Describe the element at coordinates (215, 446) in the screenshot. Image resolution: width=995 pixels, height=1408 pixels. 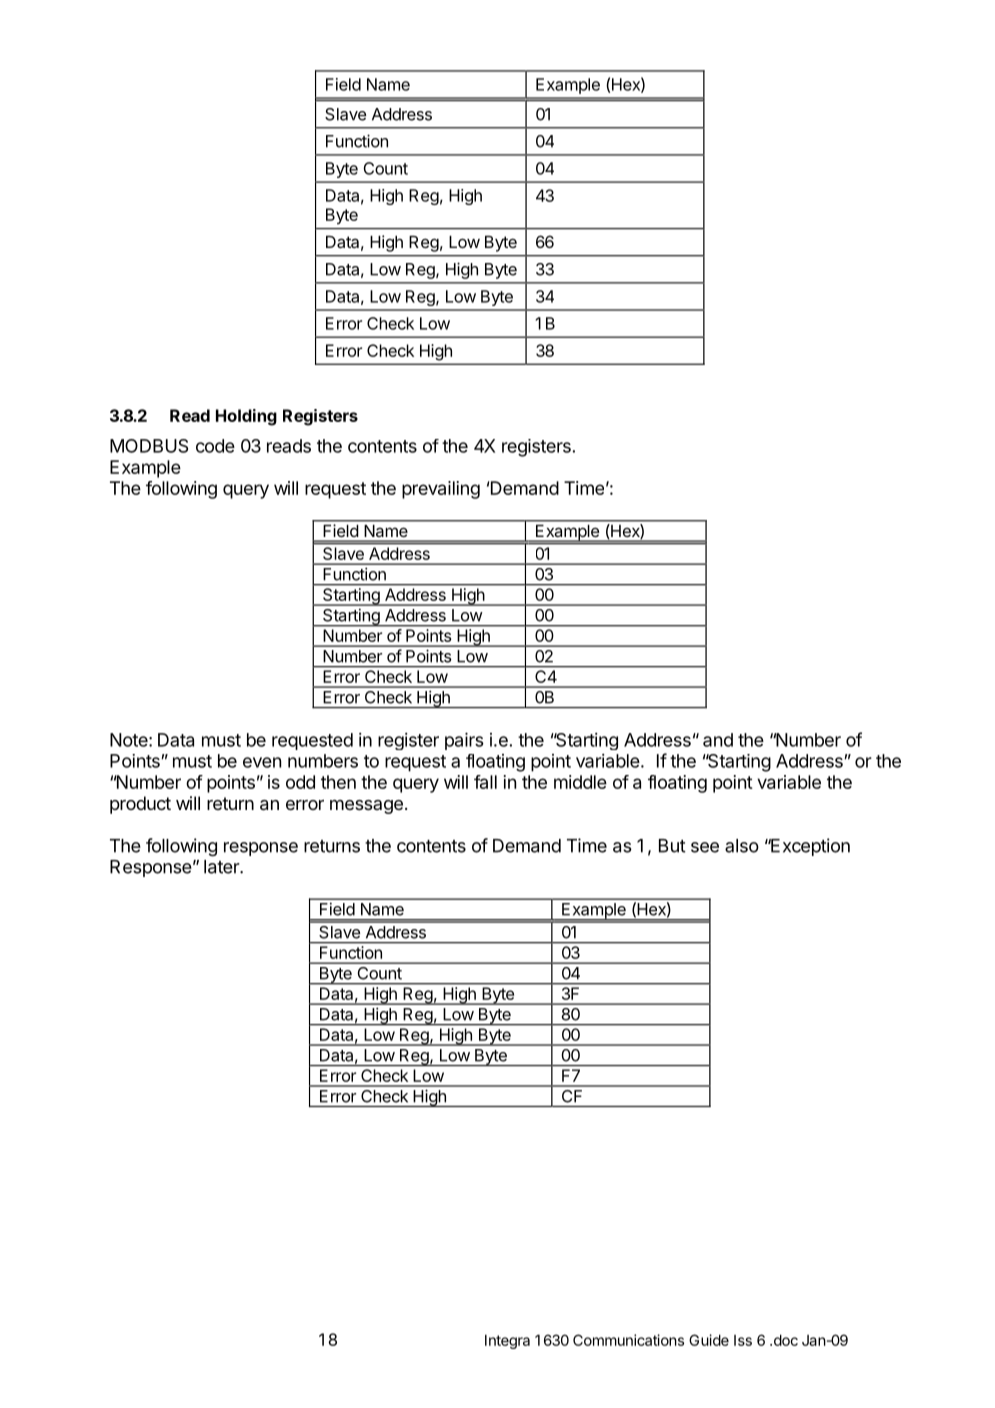
I see `code` at that location.
